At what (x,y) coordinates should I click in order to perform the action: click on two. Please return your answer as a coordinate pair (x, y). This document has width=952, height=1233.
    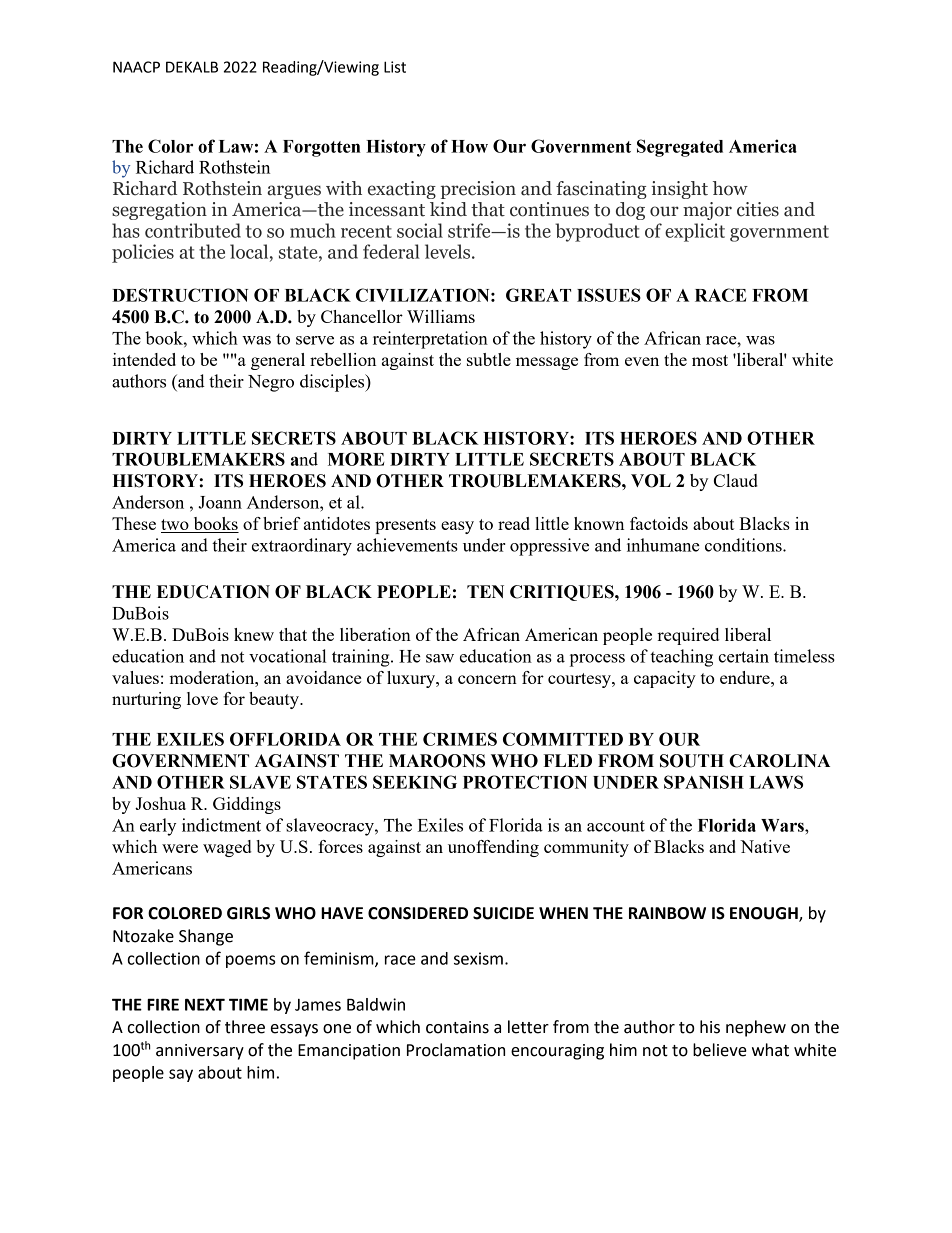
    Looking at the image, I should click on (176, 526).
